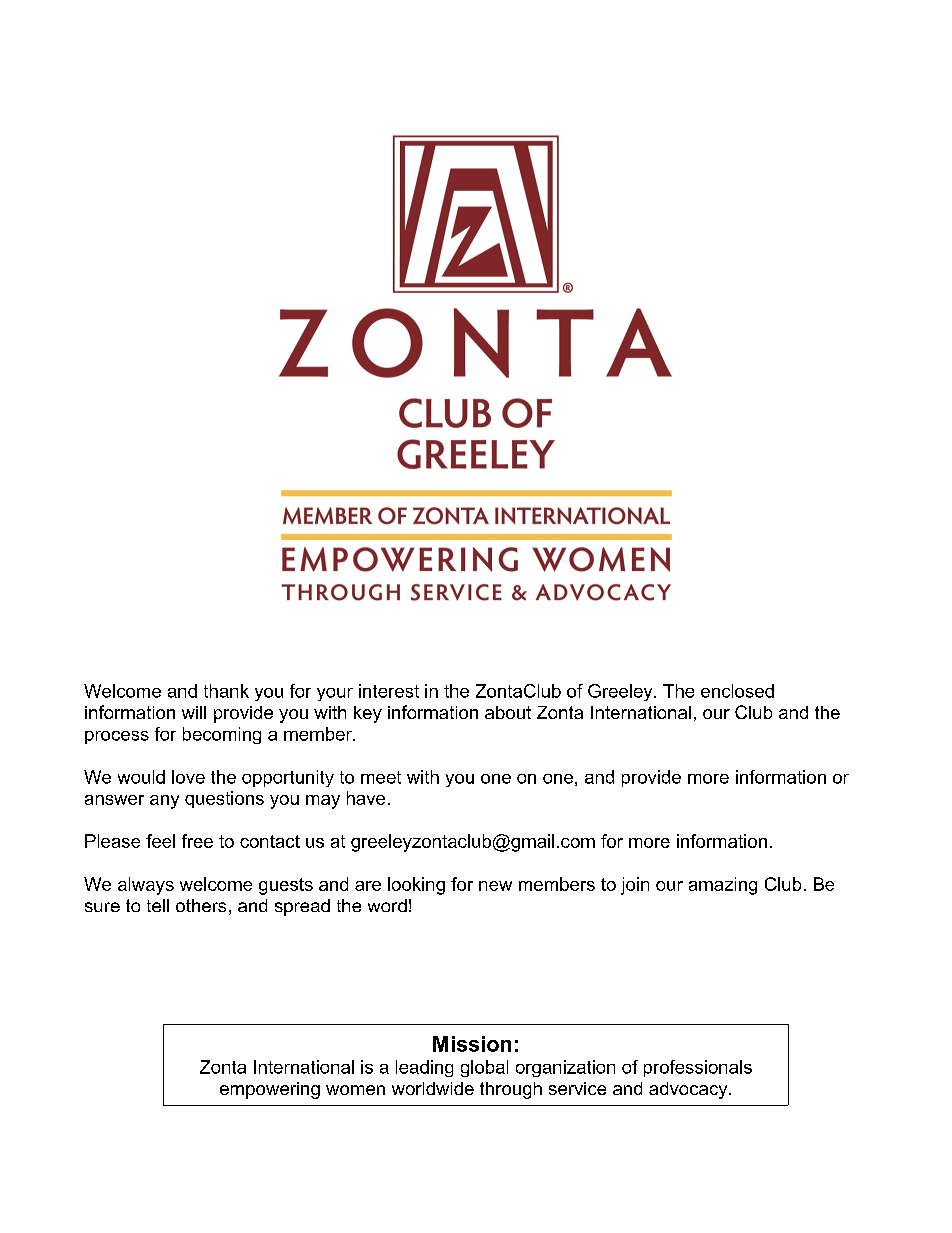 The width and height of the document is (952, 1233). Describe the element at coordinates (194, 712) in the document. I see `will` at that location.
